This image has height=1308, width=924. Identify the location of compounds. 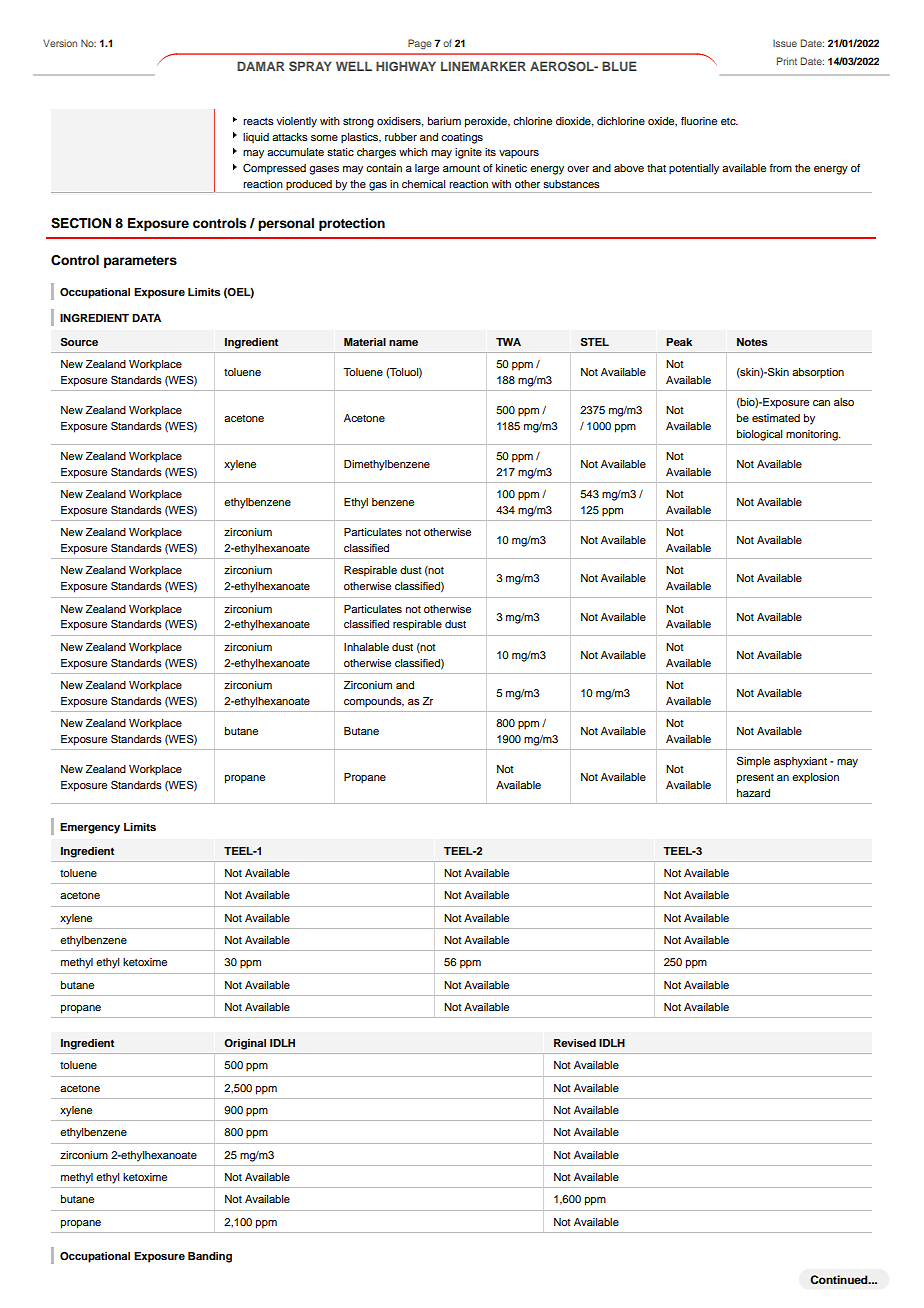
(374, 702).
